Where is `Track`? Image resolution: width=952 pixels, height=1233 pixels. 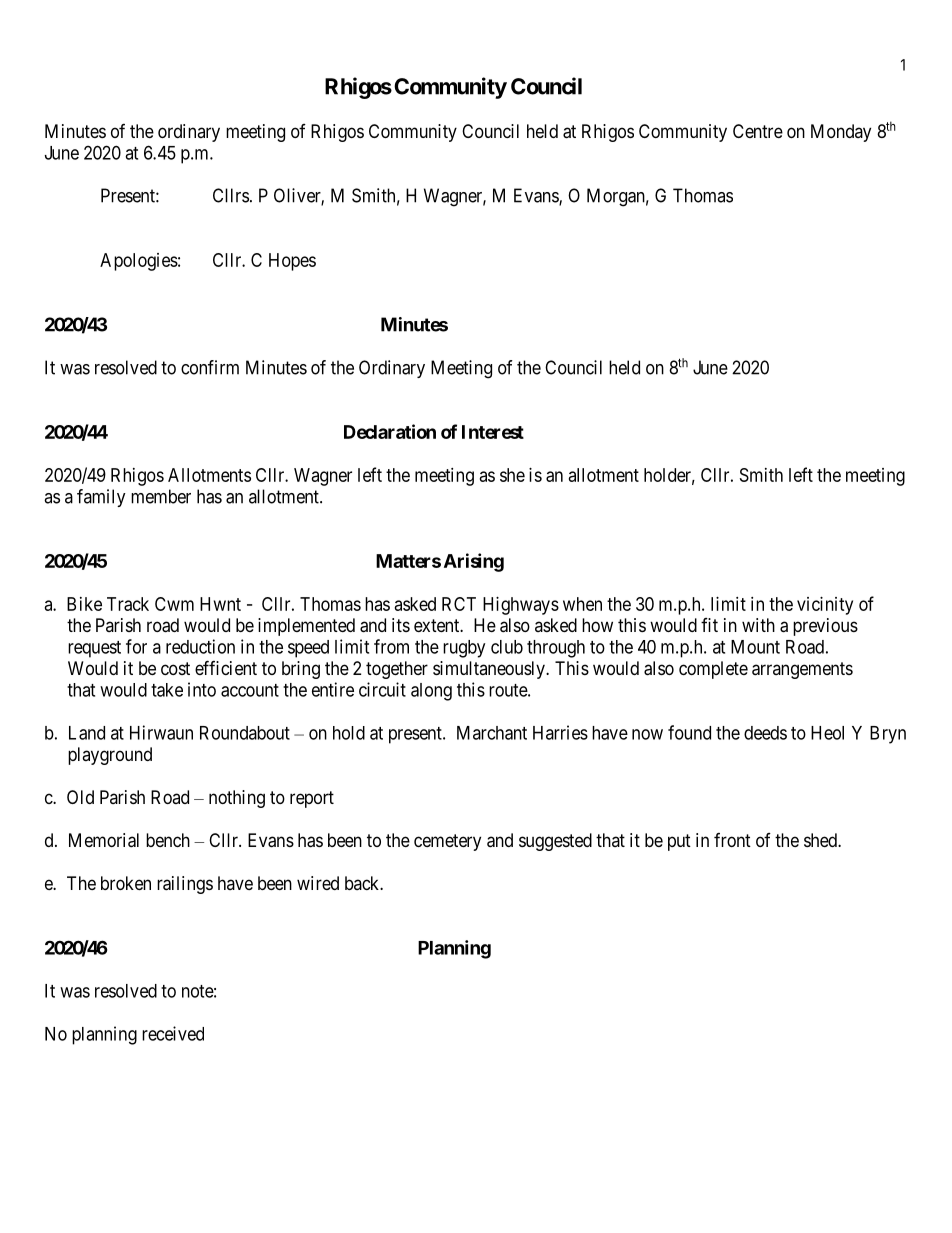
Track is located at coordinates (128, 604).
